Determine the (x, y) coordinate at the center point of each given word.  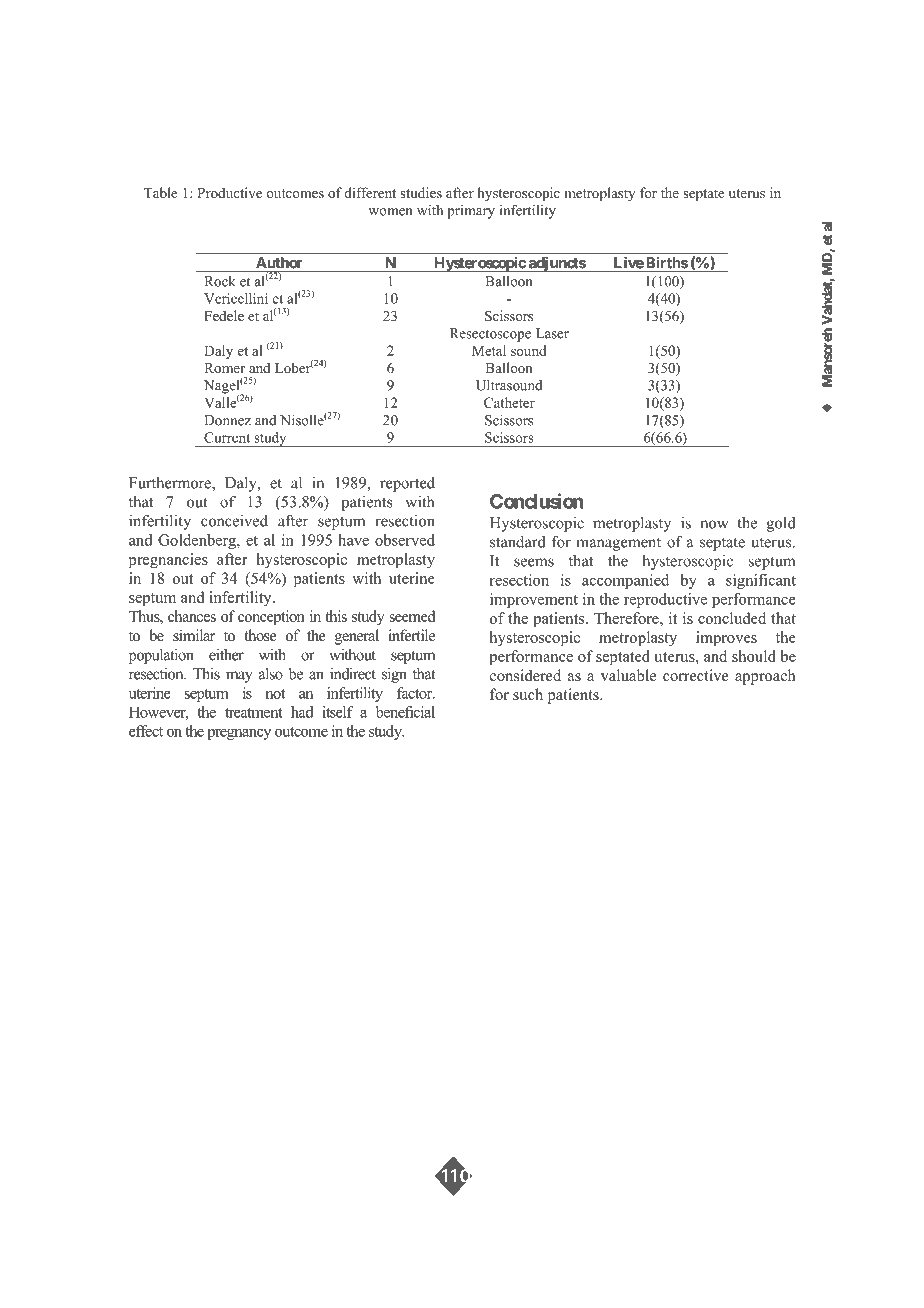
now (714, 524)
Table (160, 192)
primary (471, 212)
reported (407, 484)
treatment (254, 713)
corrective (696, 675)
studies (421, 192)
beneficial (405, 712)
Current (227, 437)
